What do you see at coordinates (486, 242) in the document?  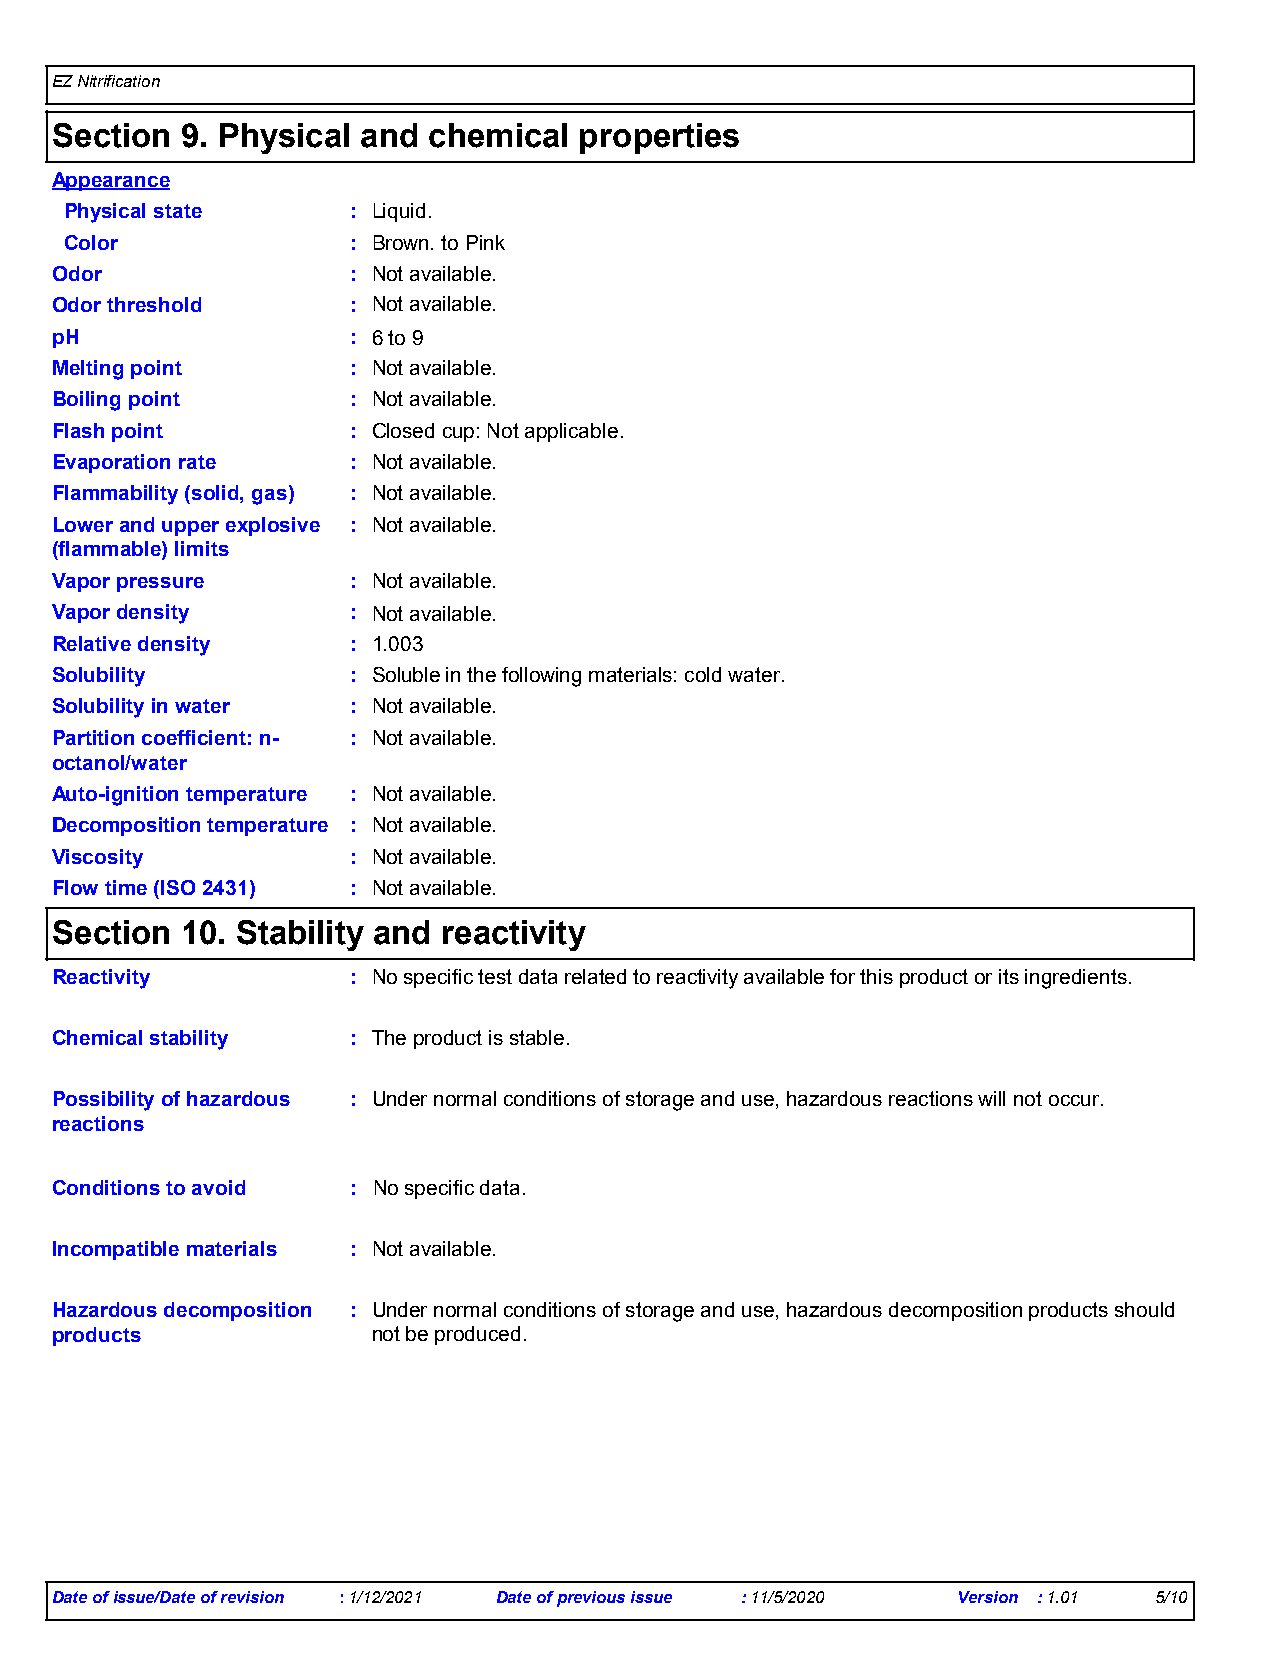 I see `Pink` at bounding box center [486, 242].
